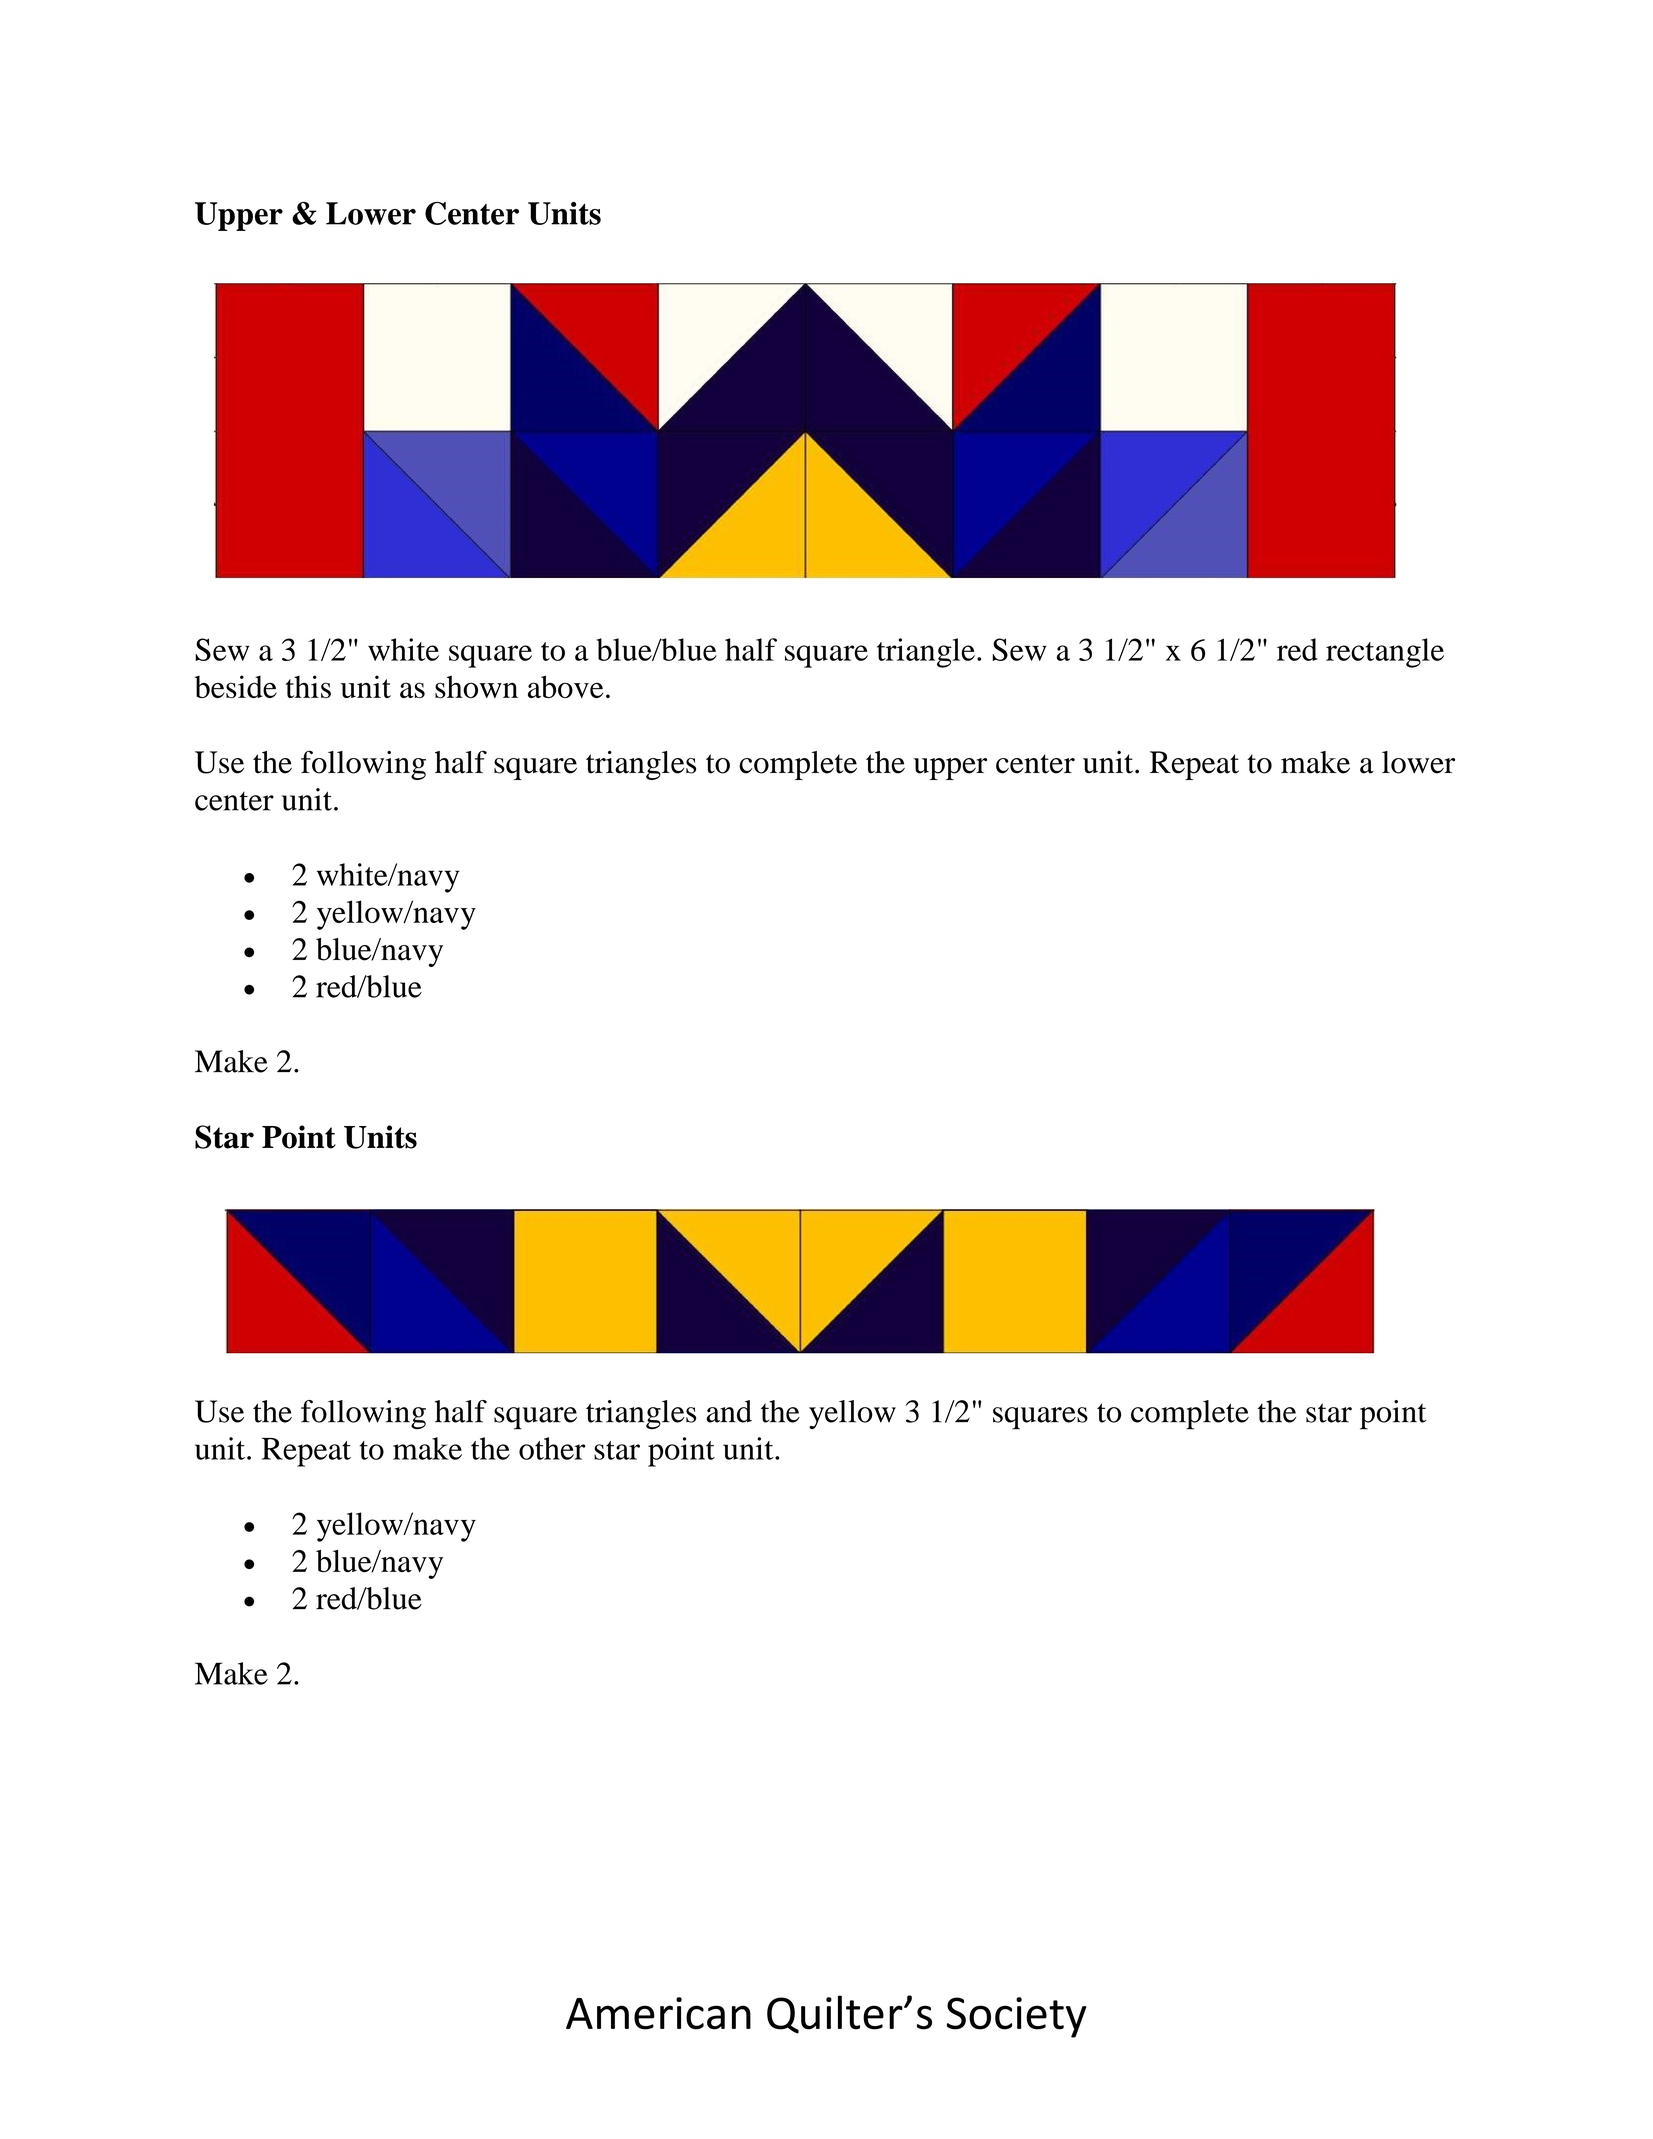  What do you see at coordinates (476, 687) in the screenshot?
I see `shown` at bounding box center [476, 687].
